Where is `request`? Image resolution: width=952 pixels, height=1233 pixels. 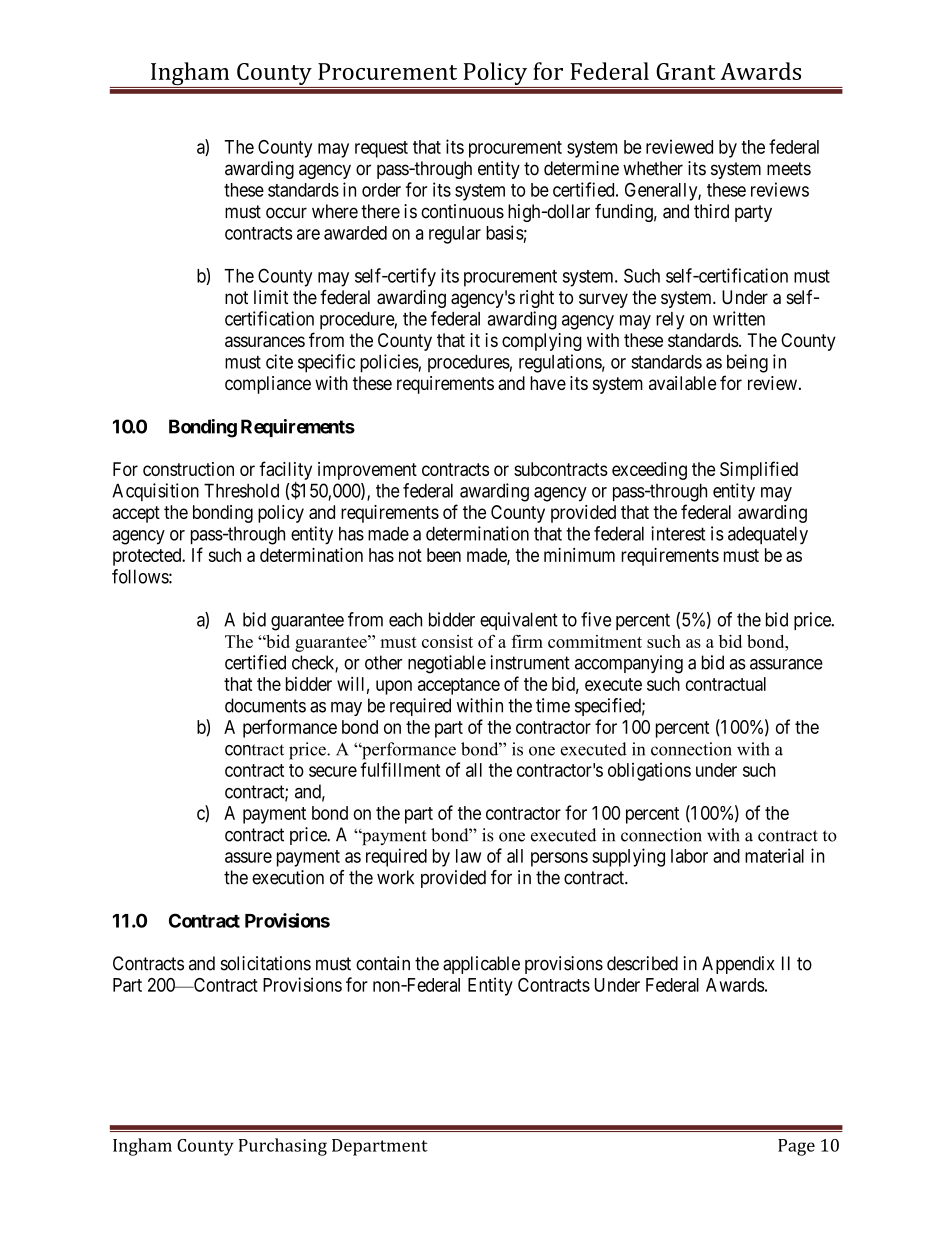 request is located at coordinates (381, 149).
